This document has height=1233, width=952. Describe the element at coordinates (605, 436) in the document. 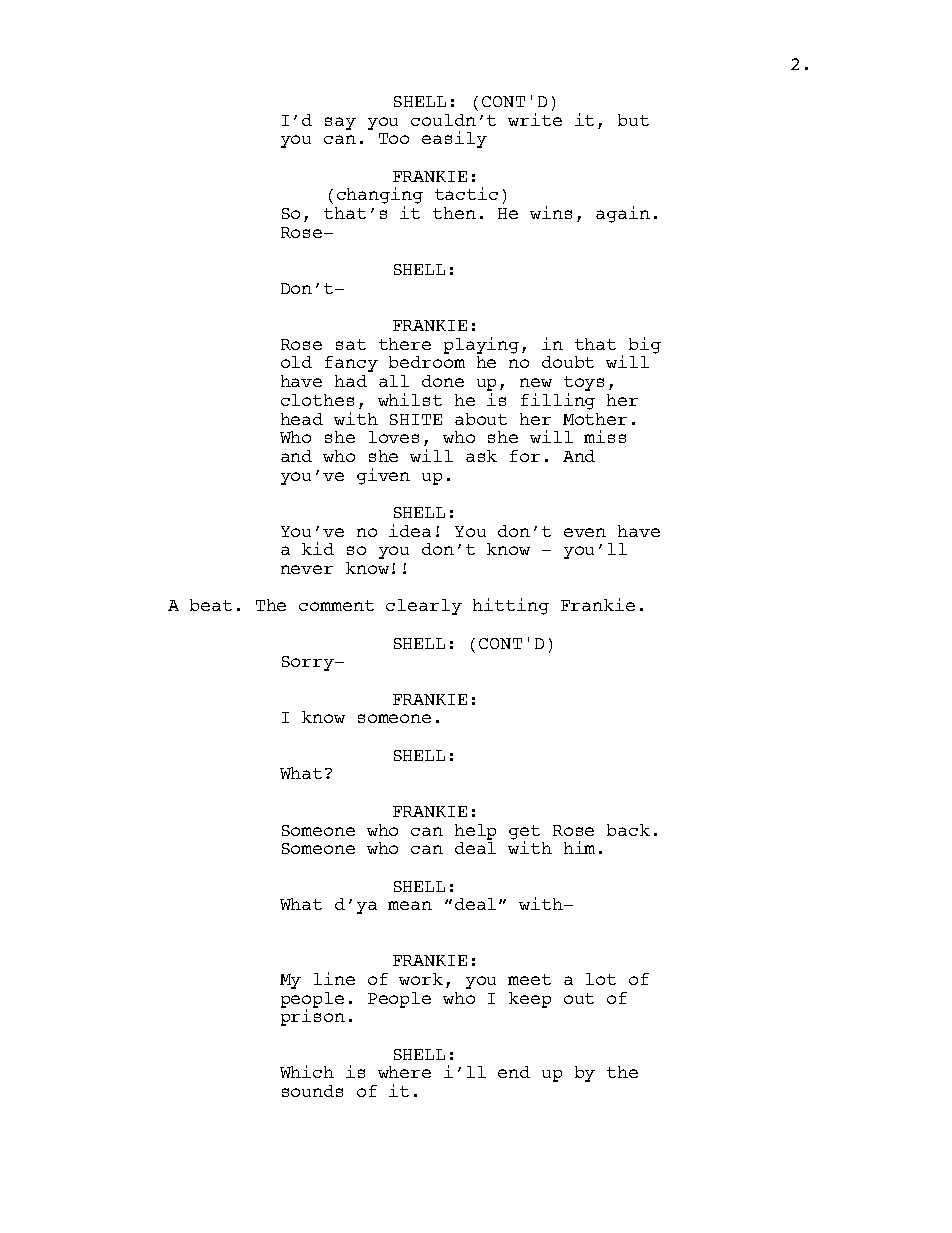

I see `miss` at that location.
